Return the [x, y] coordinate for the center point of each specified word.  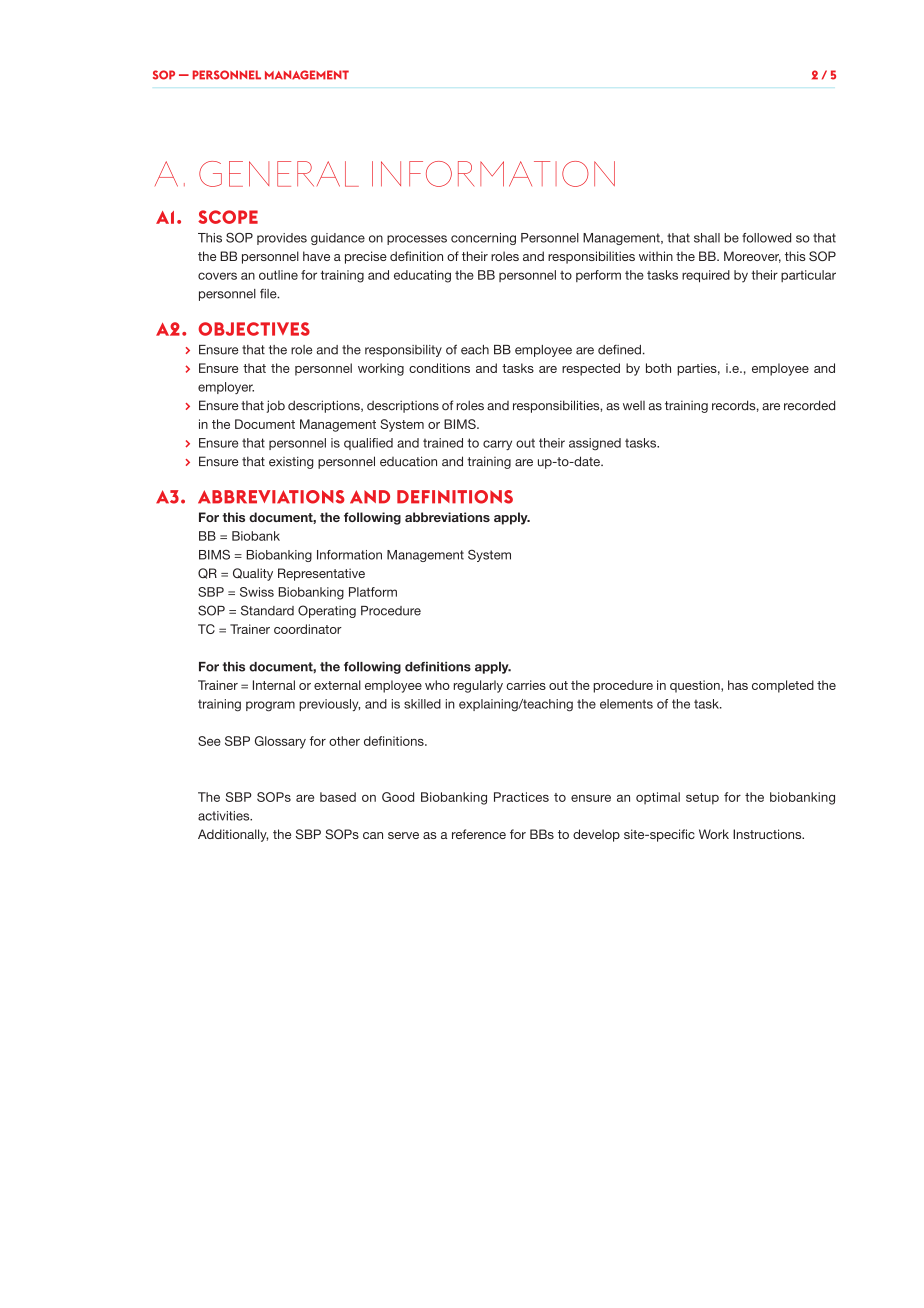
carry [497, 445]
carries [526, 685]
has [738, 685]
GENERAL [279, 174]
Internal [274, 685]
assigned [595, 444]
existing [291, 462]
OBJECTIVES [254, 329]
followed [766, 238]
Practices [521, 797]
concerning [483, 239]
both [658, 368]
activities [225, 816]
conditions [439, 368]
